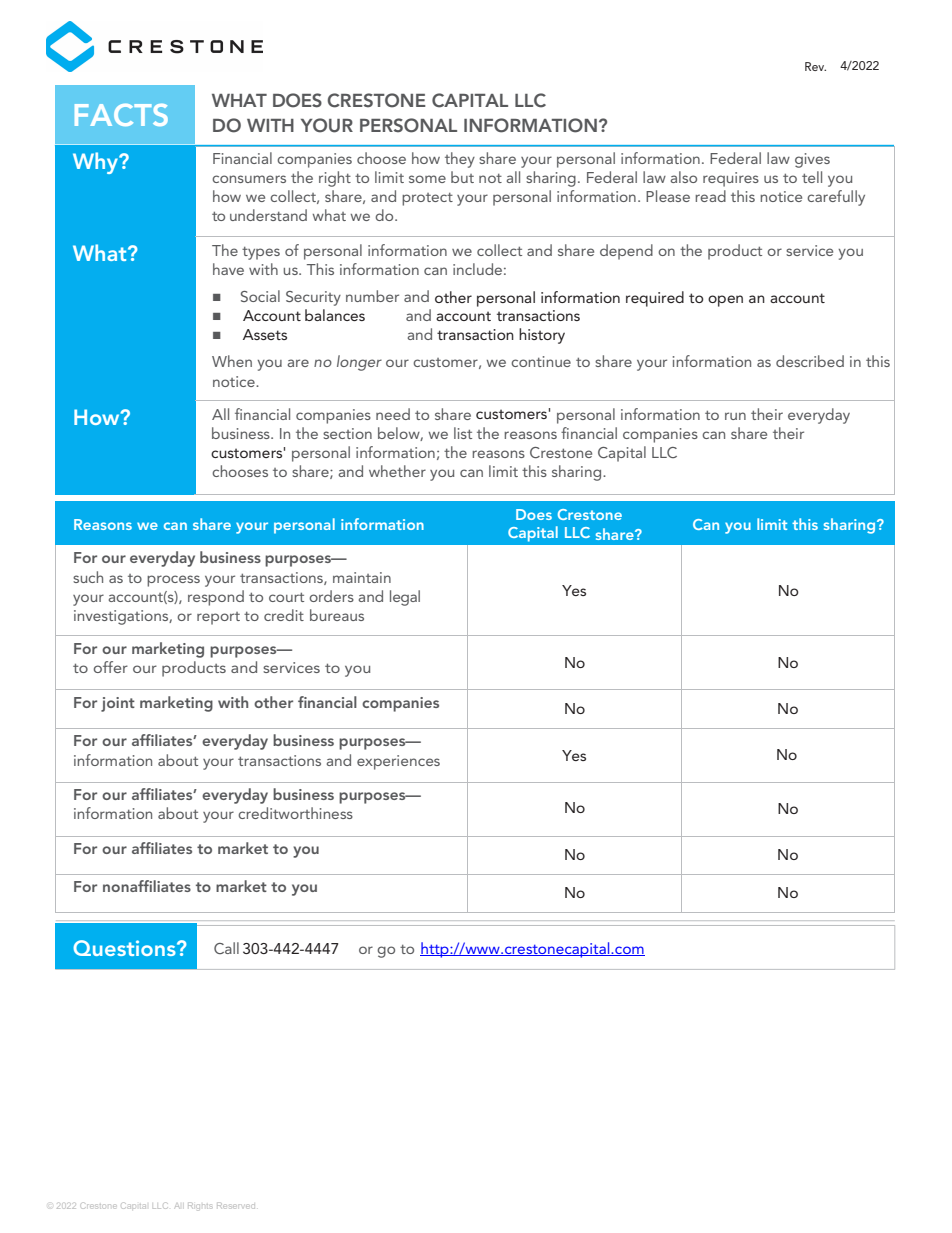 This screenshot has height=1233, width=952. Describe the element at coordinates (735, 416) in the screenshot. I see `run` at that location.
